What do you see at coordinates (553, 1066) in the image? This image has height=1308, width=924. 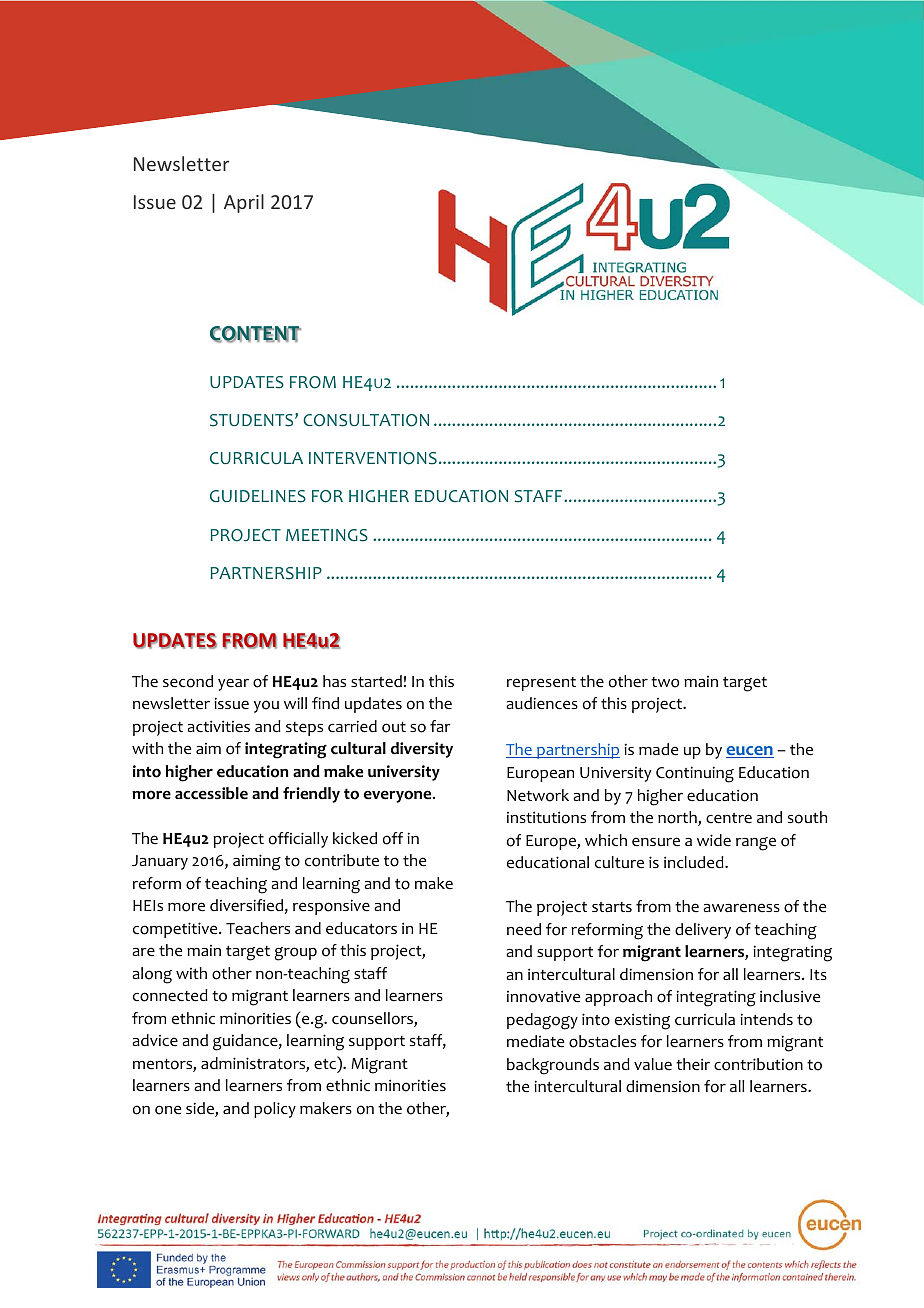 I see `backgrounds` at bounding box center [553, 1066].
